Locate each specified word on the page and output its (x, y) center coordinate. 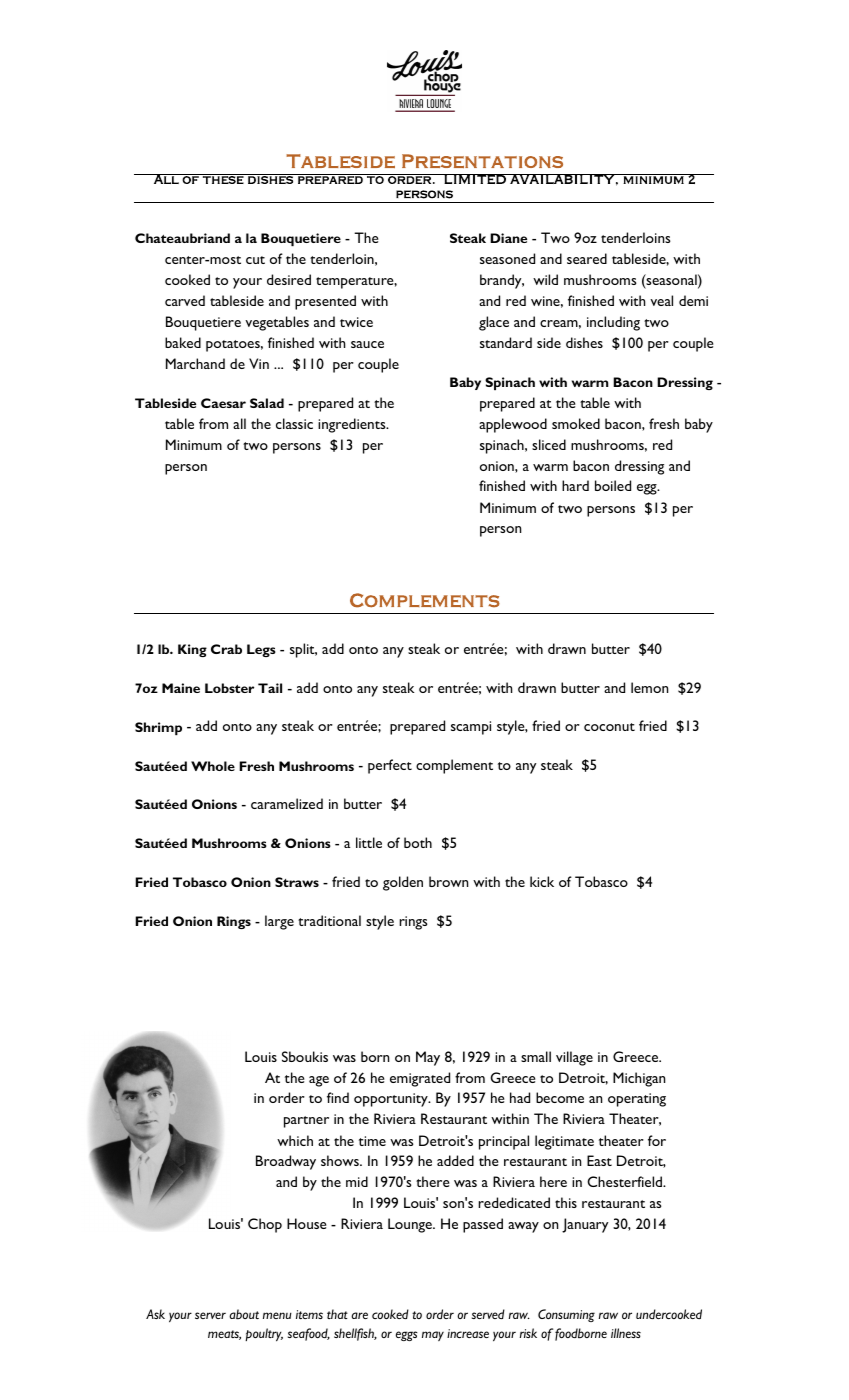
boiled (613, 485)
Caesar (223, 403)
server (210, 1315)
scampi (471, 728)
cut (255, 260)
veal (661, 300)
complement (454, 766)
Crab (226, 649)
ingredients (353, 425)
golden (403, 883)
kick (542, 881)
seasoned (507, 258)
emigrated (420, 1079)
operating (637, 1100)
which (295, 1140)
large (279, 922)
